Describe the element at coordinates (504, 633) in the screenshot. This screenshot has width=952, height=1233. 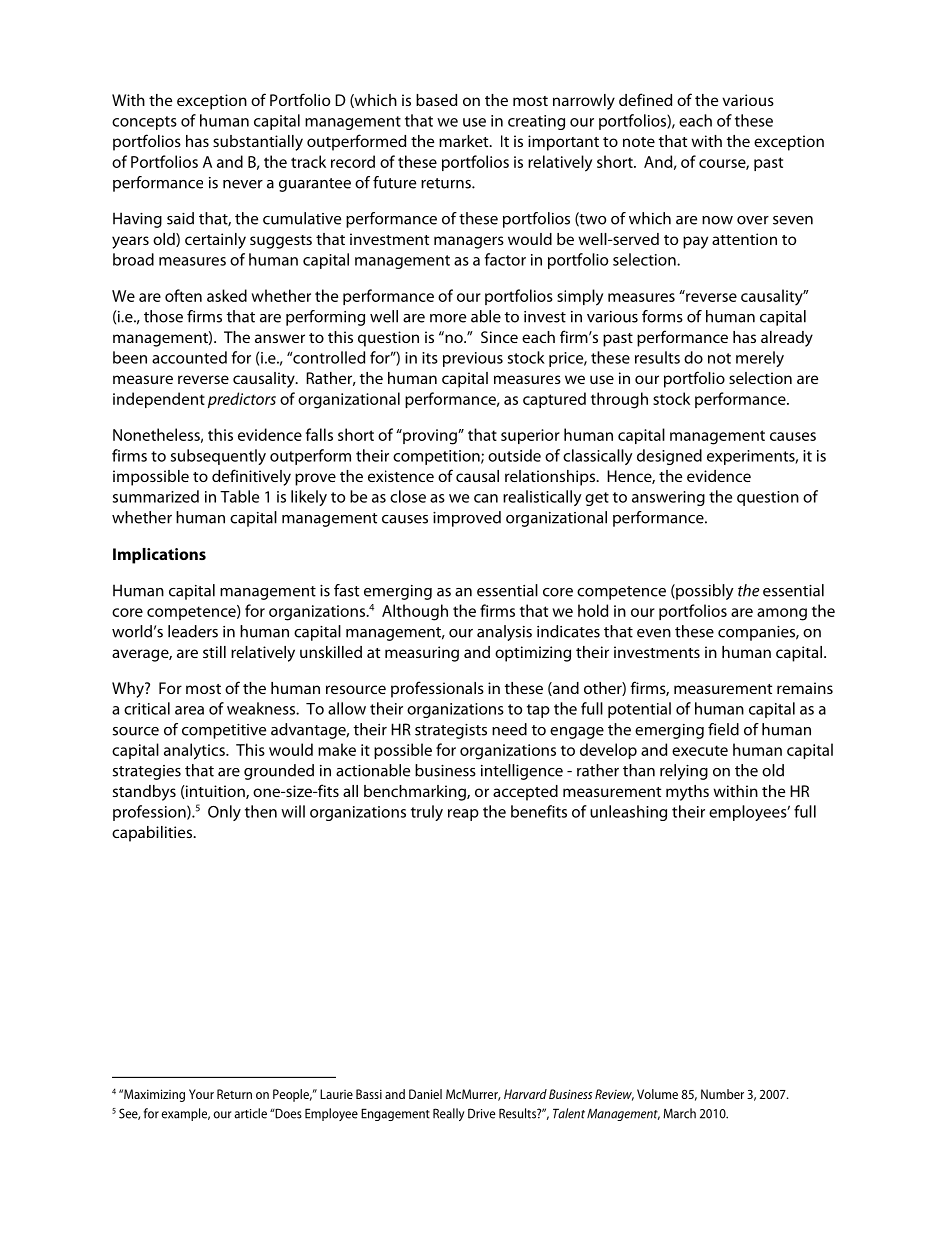
I see `analysis` at that location.
